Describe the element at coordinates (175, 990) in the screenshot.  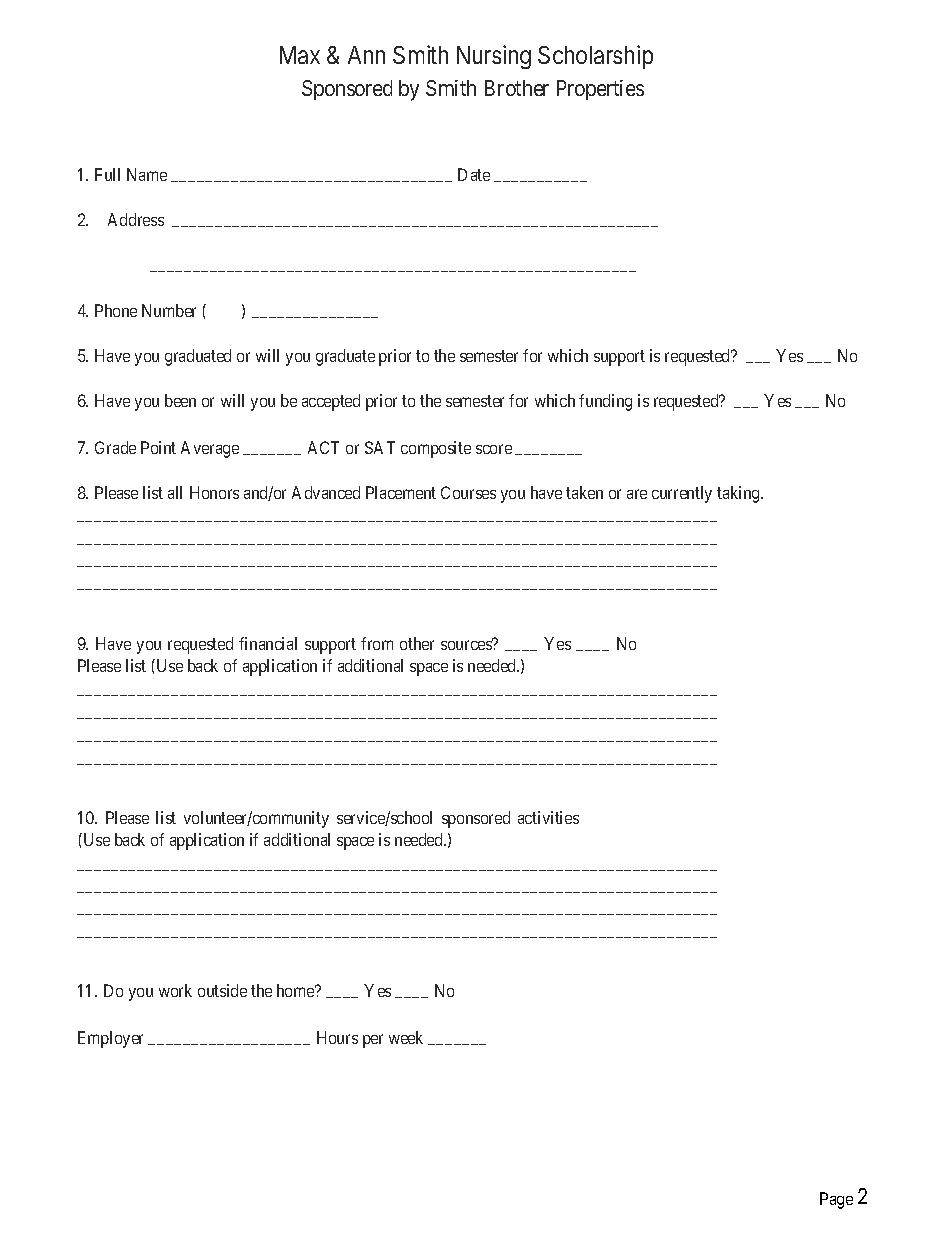
I see `work` at that location.
